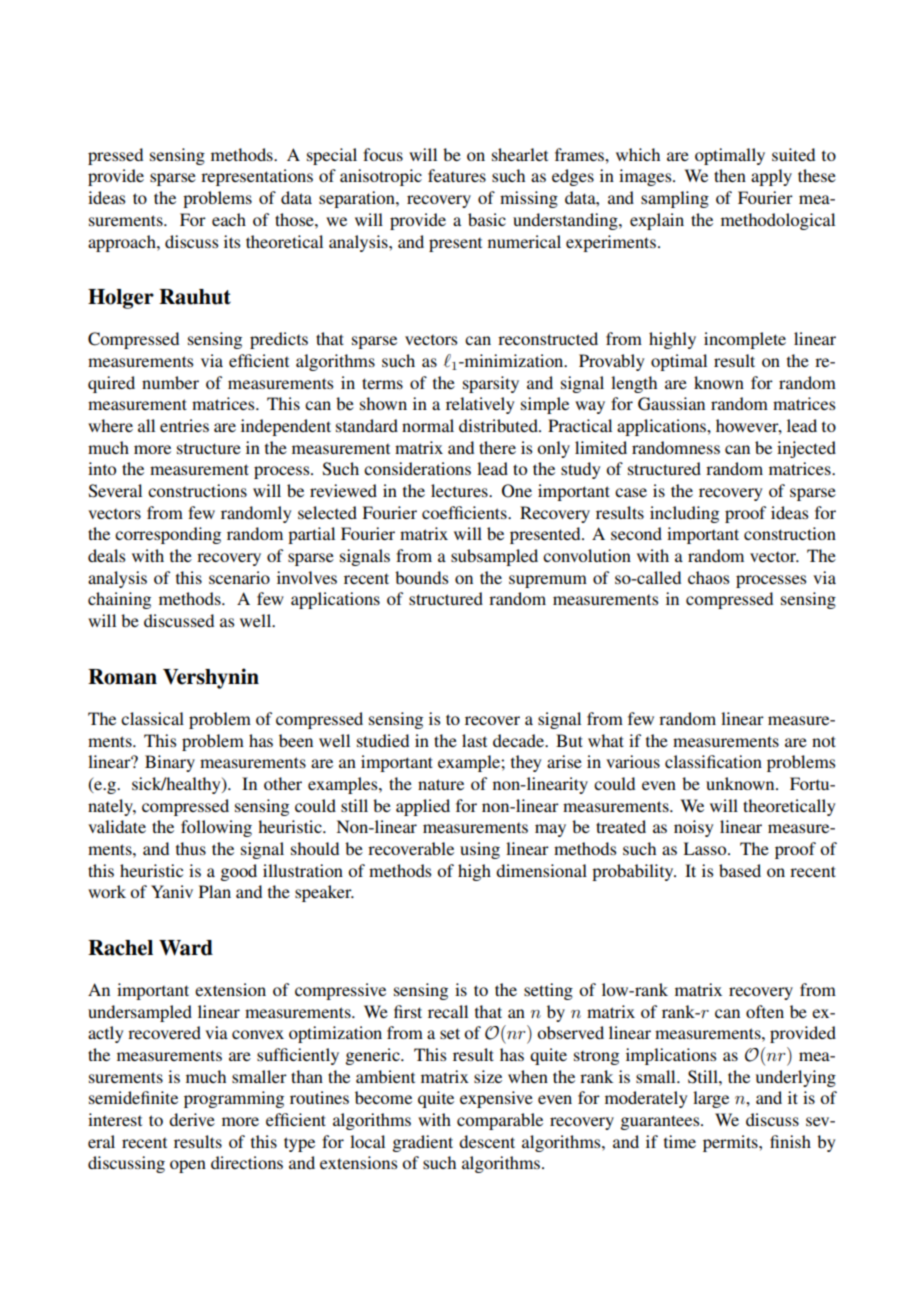 This document has height=1308, width=924. What do you see at coordinates (229, 219) in the document?
I see `each` at bounding box center [229, 219].
